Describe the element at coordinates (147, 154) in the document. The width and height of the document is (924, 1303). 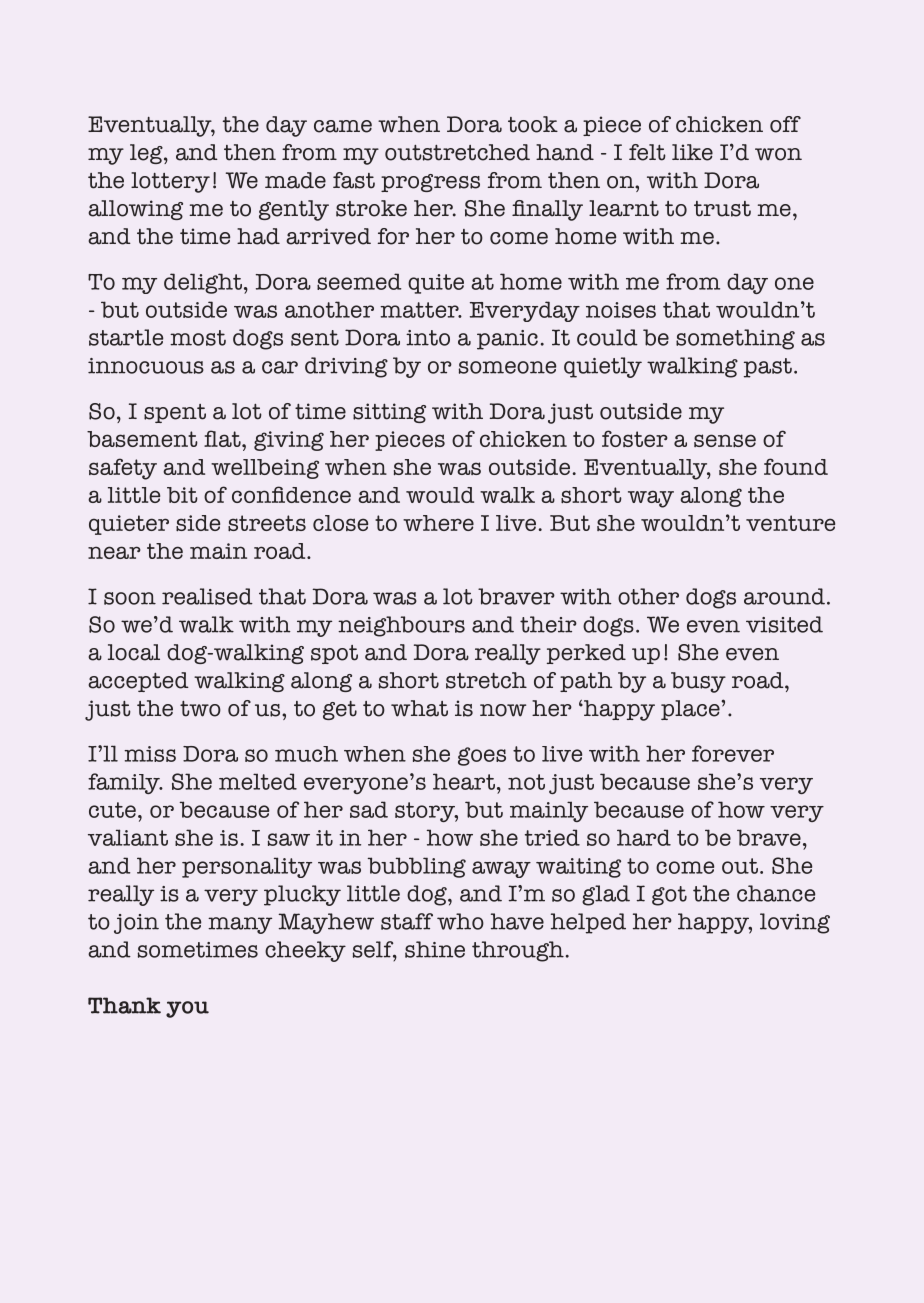
I see `leg` at that location.
